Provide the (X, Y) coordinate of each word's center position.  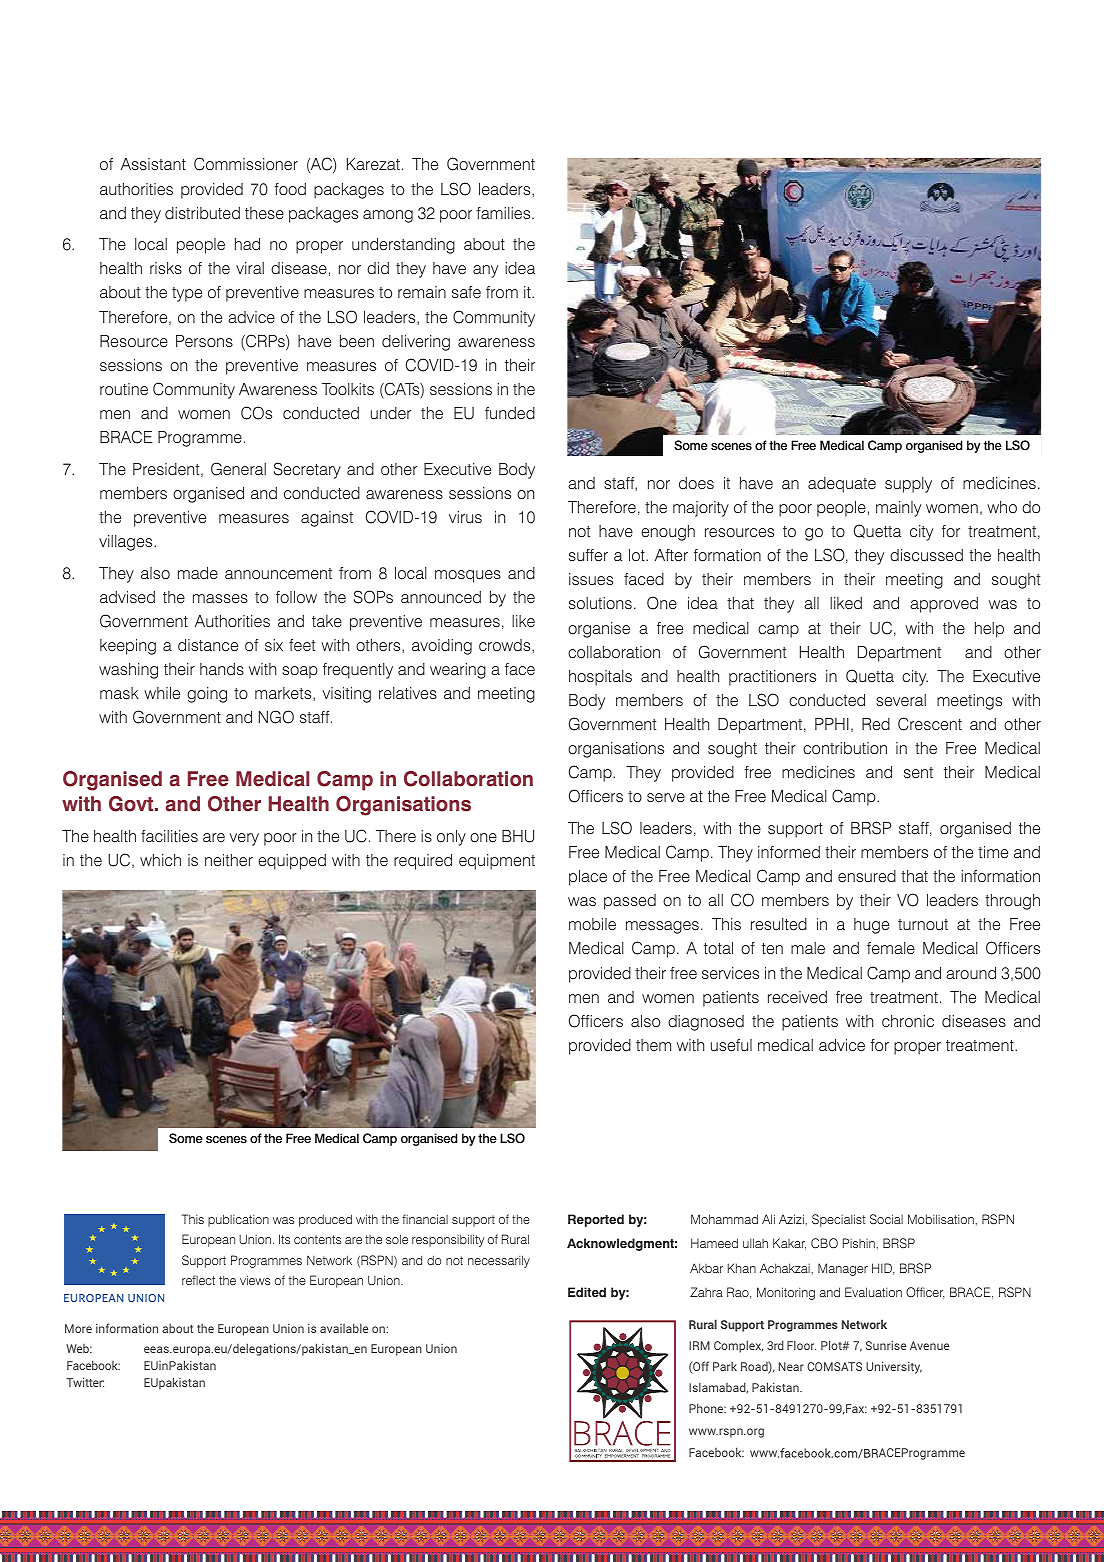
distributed (202, 213)
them (653, 1045)
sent (918, 772)
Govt (132, 804)
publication (238, 1220)
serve (666, 797)
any (485, 271)
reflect (198, 1280)
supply (908, 485)
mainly (898, 509)
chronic (908, 1021)
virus (465, 517)
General (238, 469)
